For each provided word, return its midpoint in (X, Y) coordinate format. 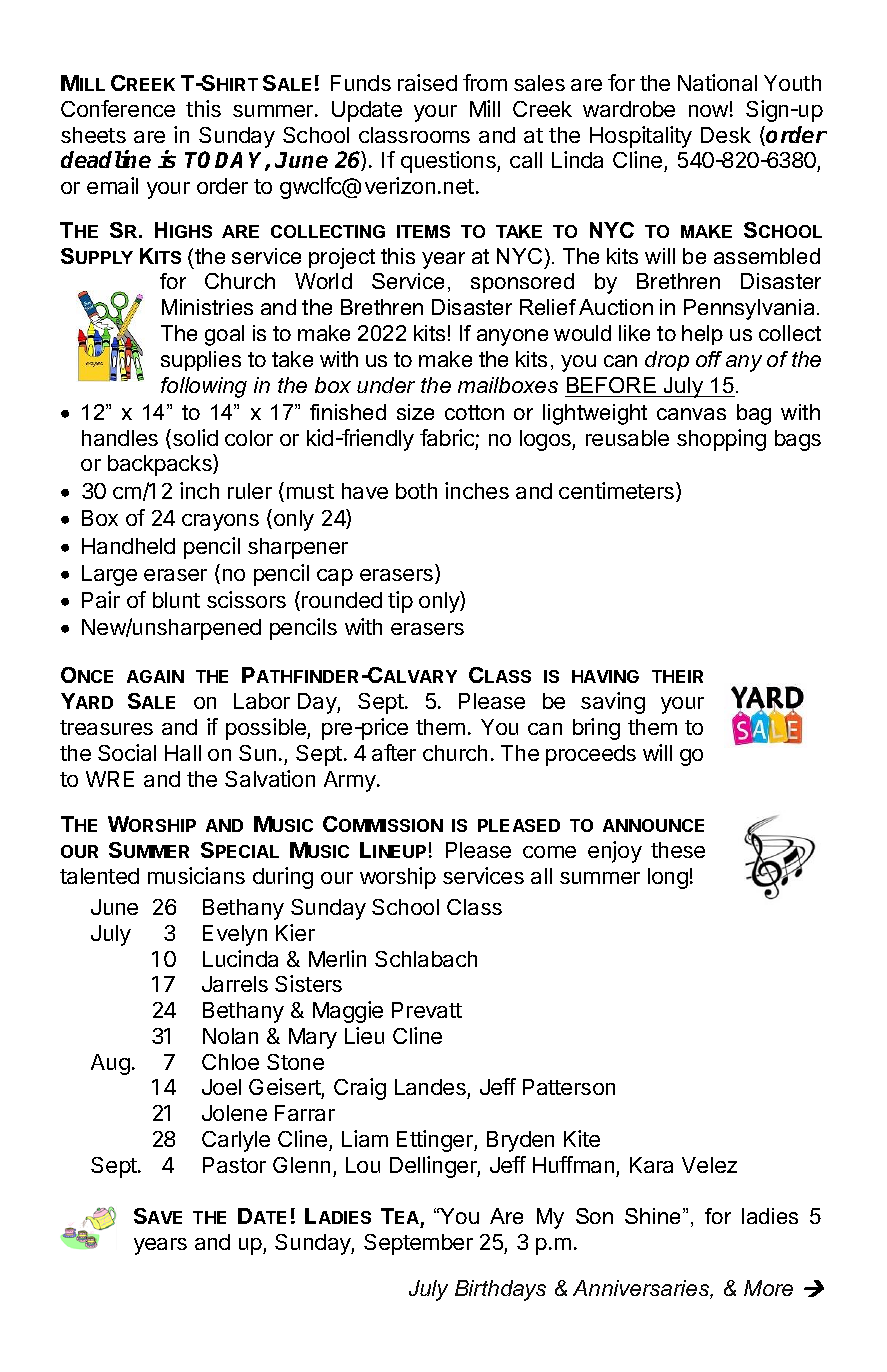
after (394, 752)
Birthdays (500, 1290)
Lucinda (240, 958)
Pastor (234, 1165)
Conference (118, 108)
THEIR (677, 676)
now (708, 111)
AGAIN (155, 676)
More (768, 1288)
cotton (474, 412)
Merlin (337, 958)
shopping (721, 440)
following (204, 387)
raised (427, 82)
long (668, 878)
